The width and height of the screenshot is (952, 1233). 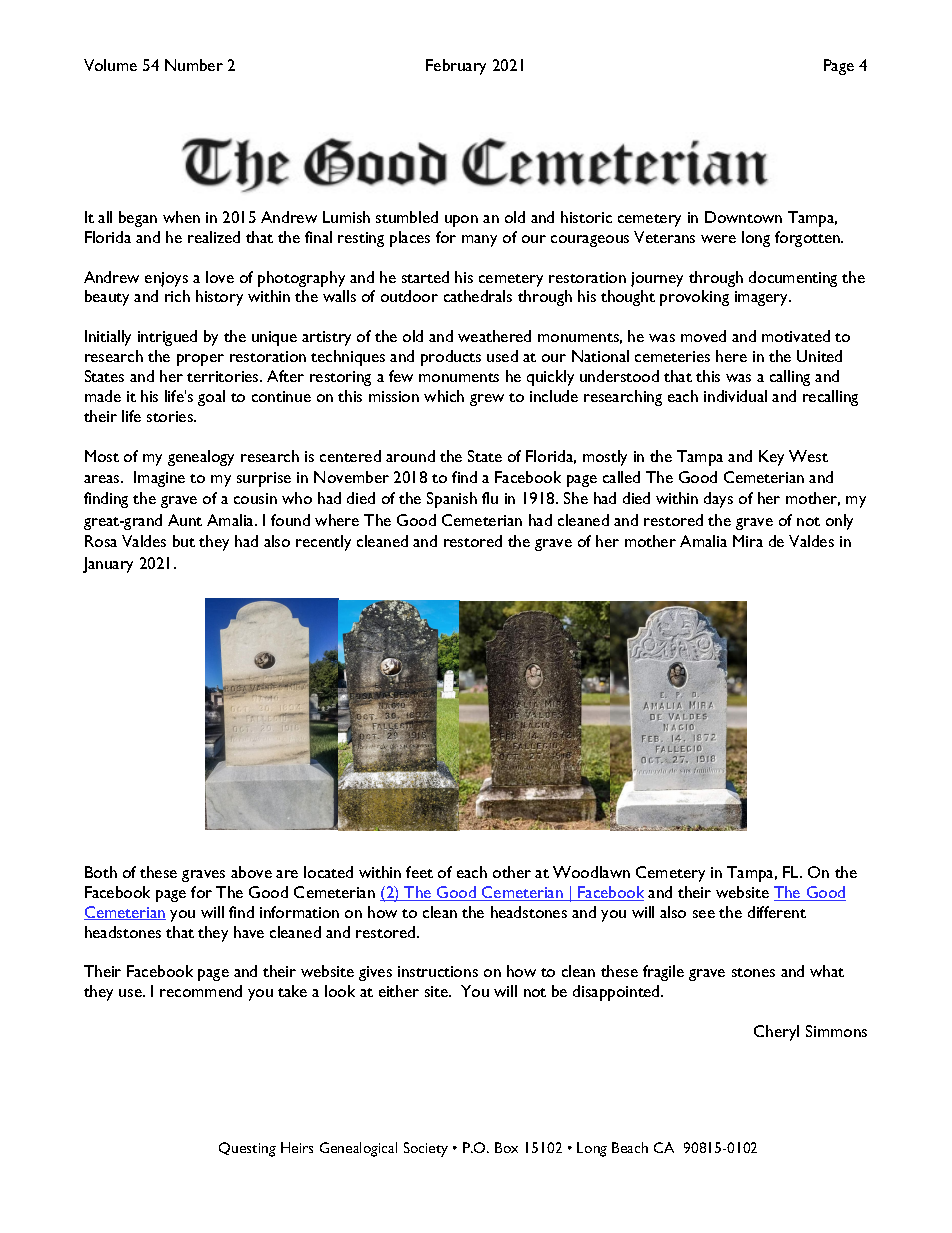 I want to click on Spanish, so click(x=452, y=500).
